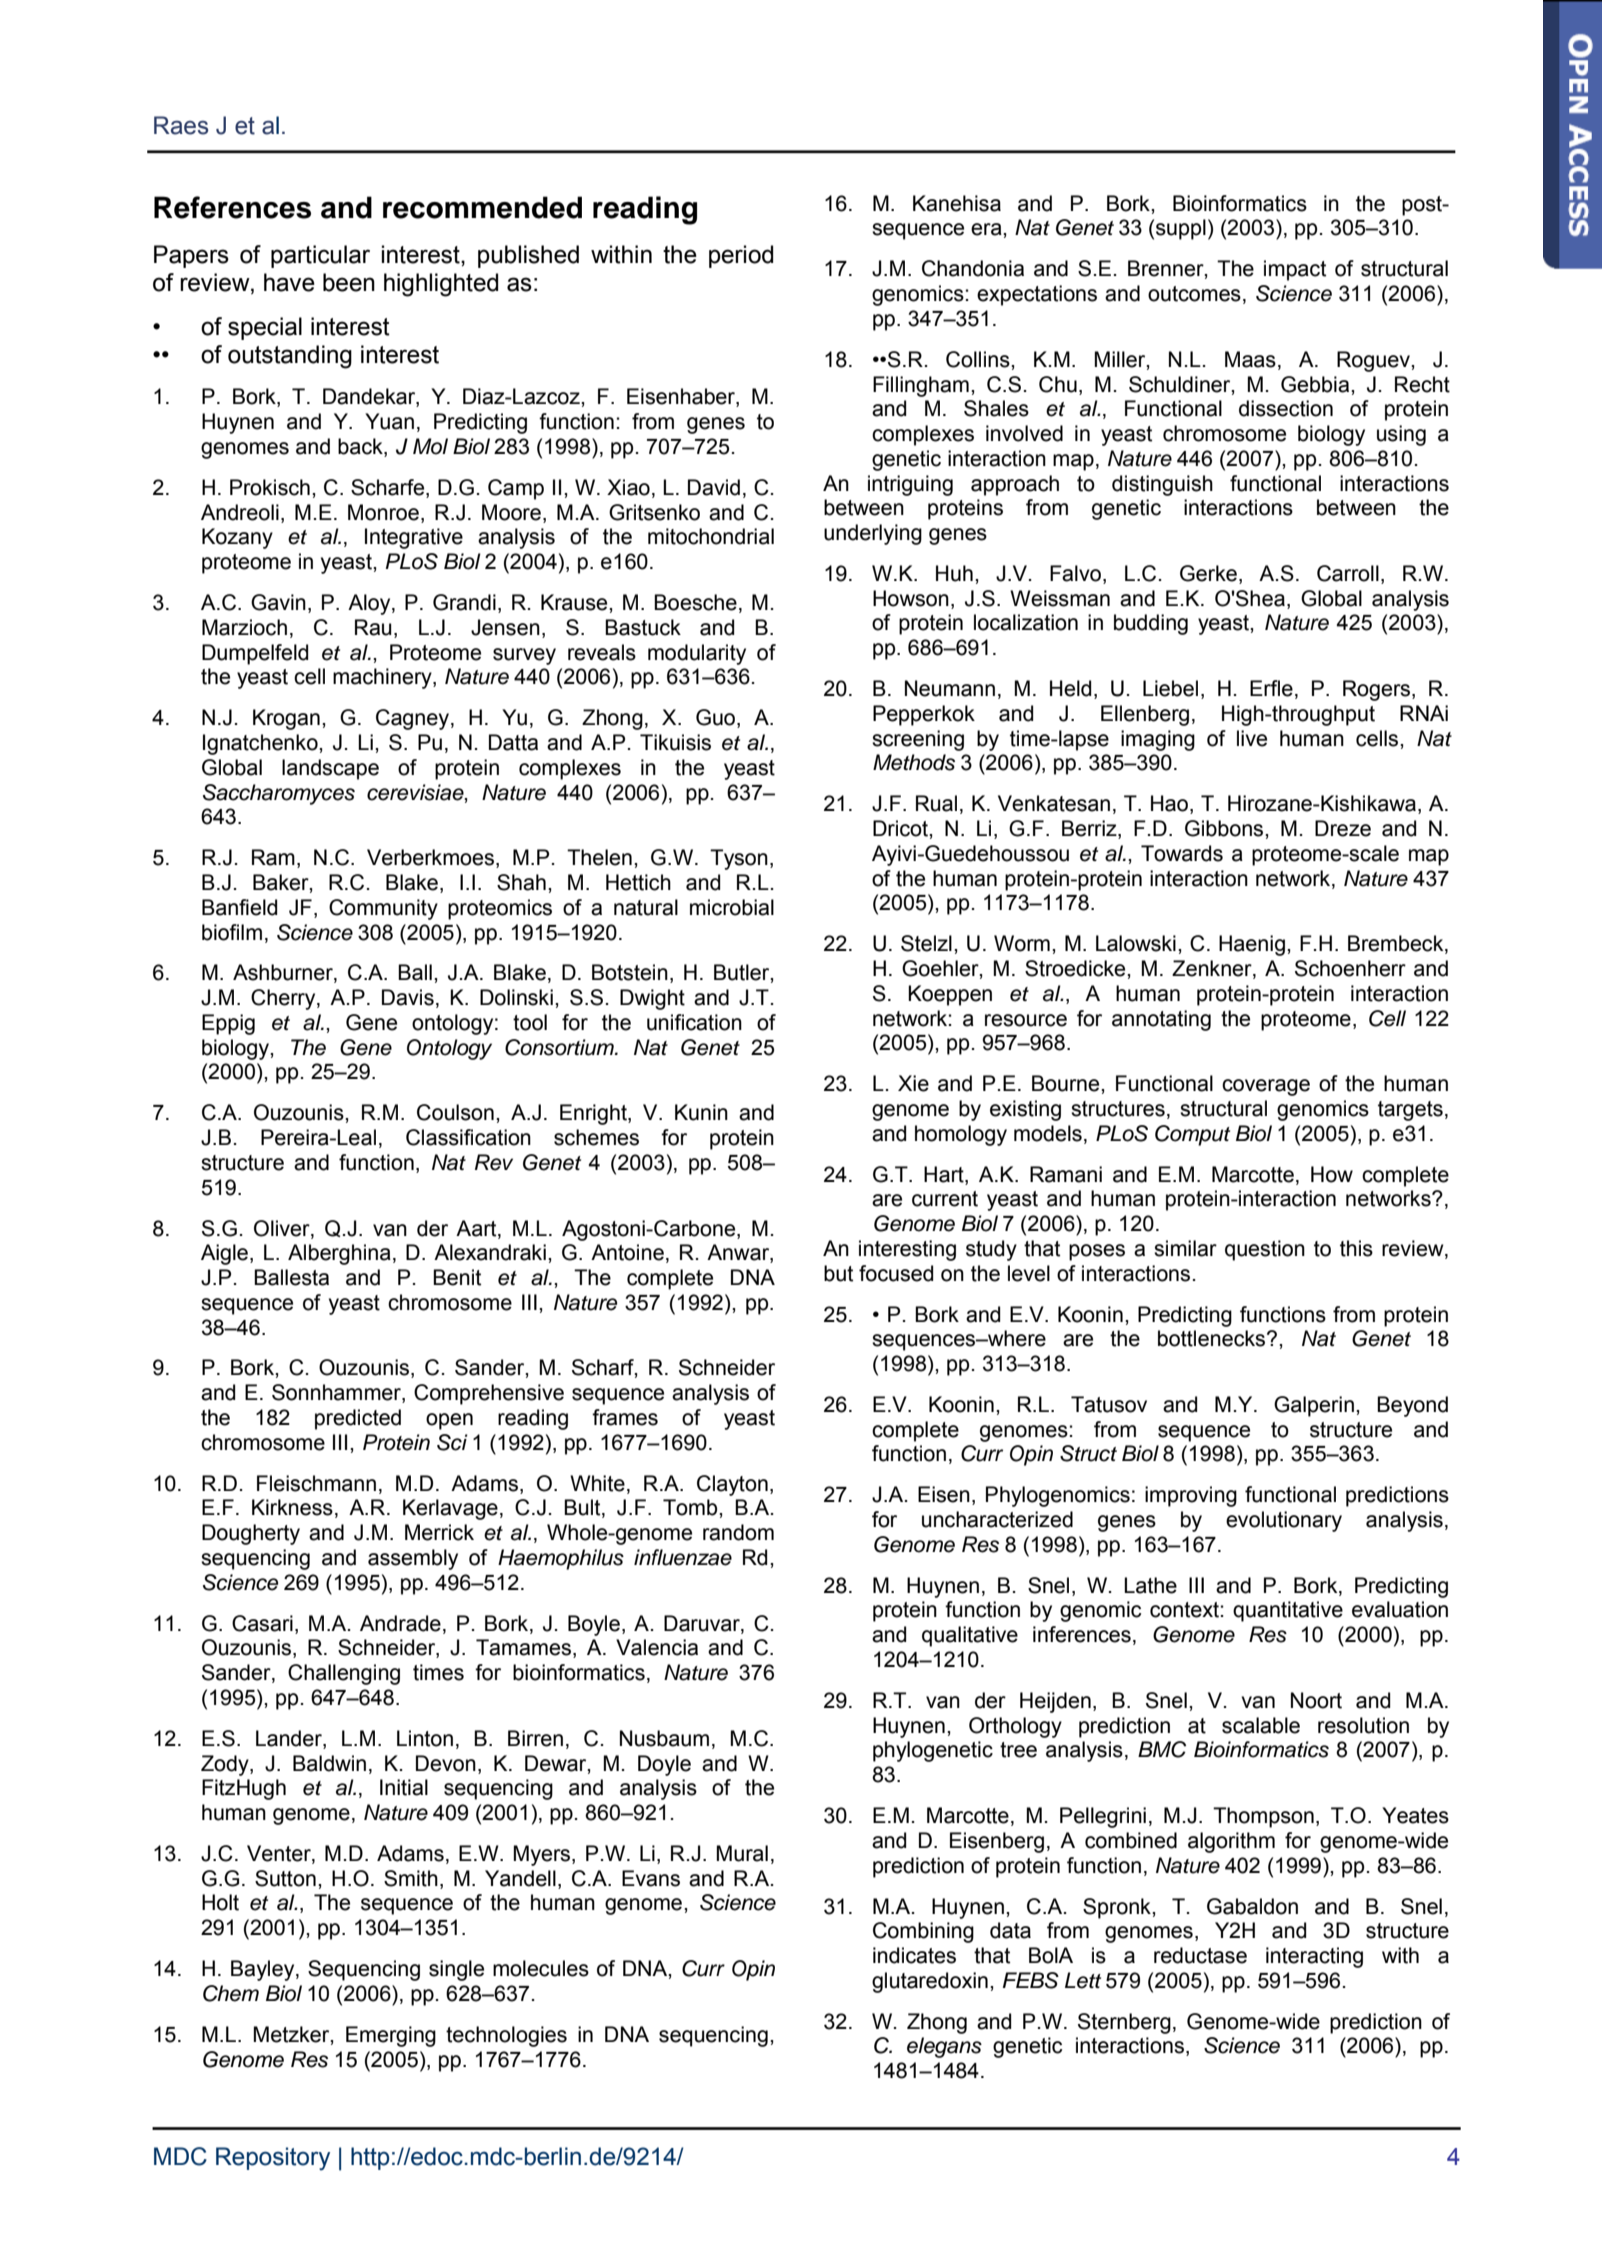  I want to click on Emerging, so click(391, 2036).
